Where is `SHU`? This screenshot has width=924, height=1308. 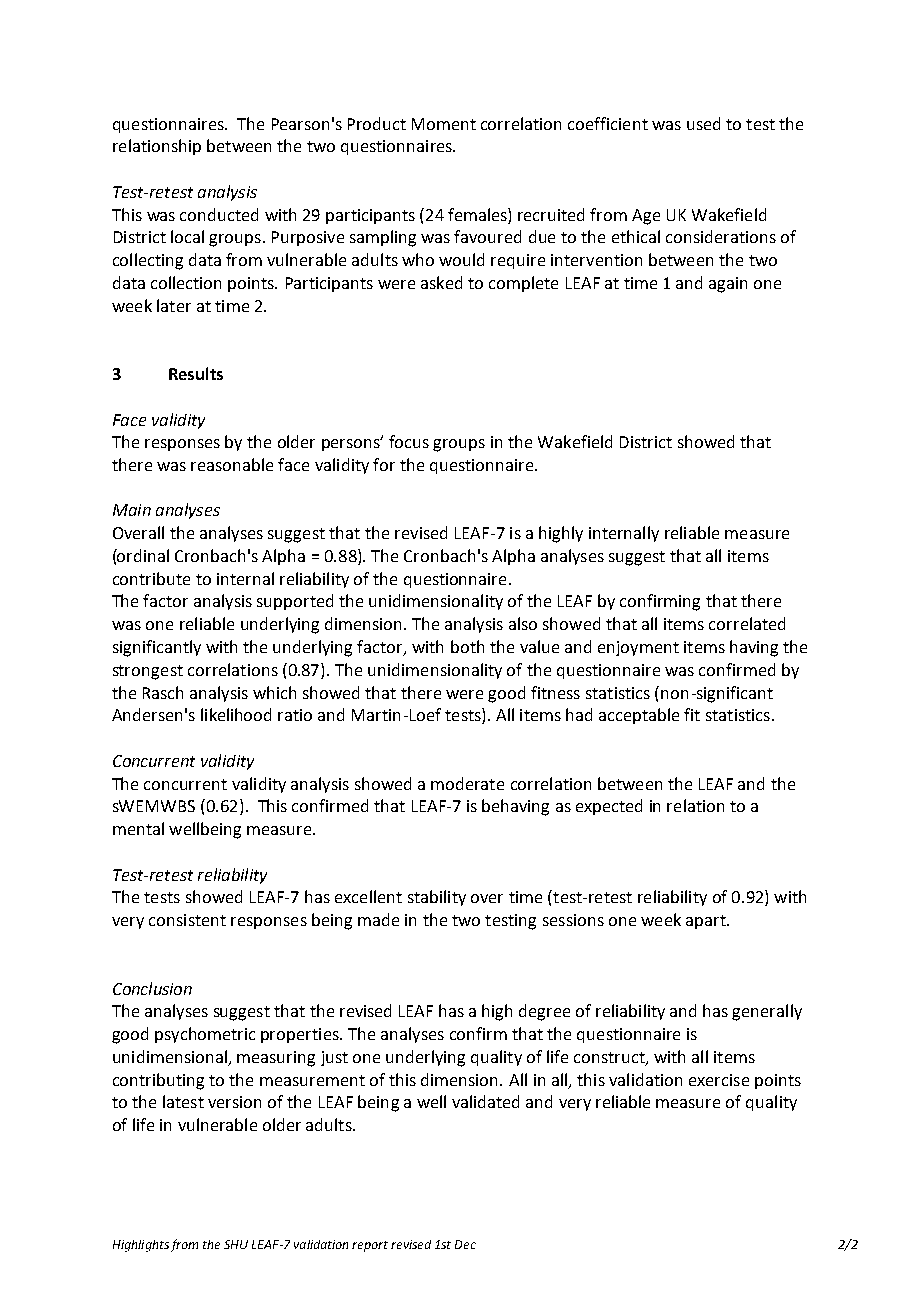
SHU is located at coordinates (236, 1244).
